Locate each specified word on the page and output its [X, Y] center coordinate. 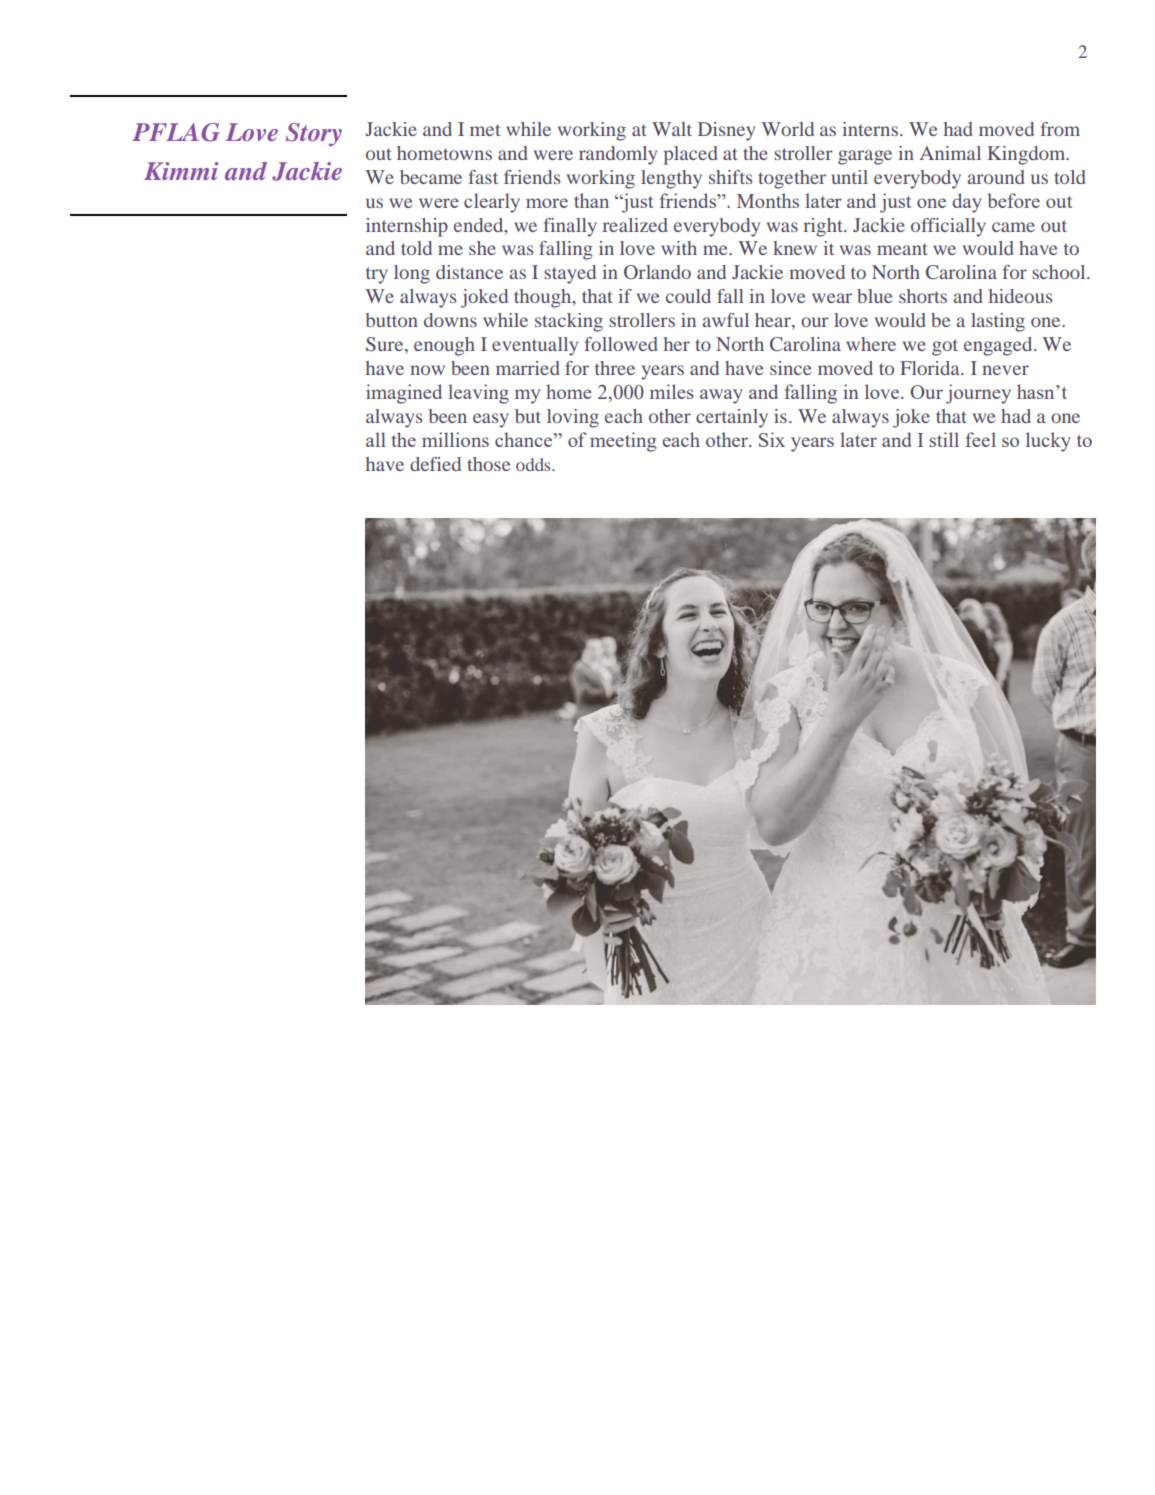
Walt [672, 129]
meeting [623, 442]
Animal [950, 153]
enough [444, 346]
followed [621, 344]
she [482, 248]
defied [435, 464]
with [679, 248]
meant [902, 249]
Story [314, 135]
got [945, 347]
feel [981, 439]
